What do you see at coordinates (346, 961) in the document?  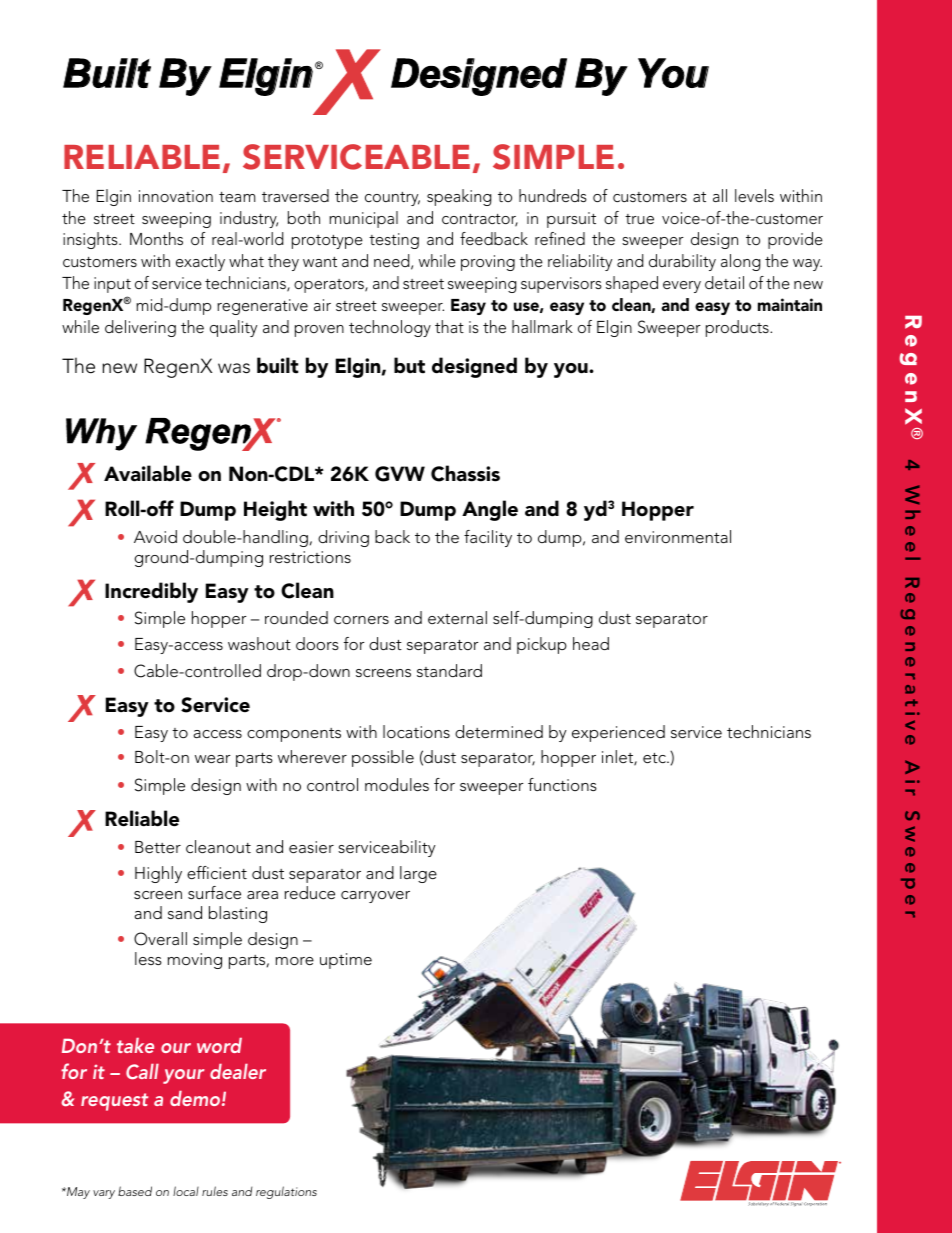 I see `uptime` at bounding box center [346, 961].
